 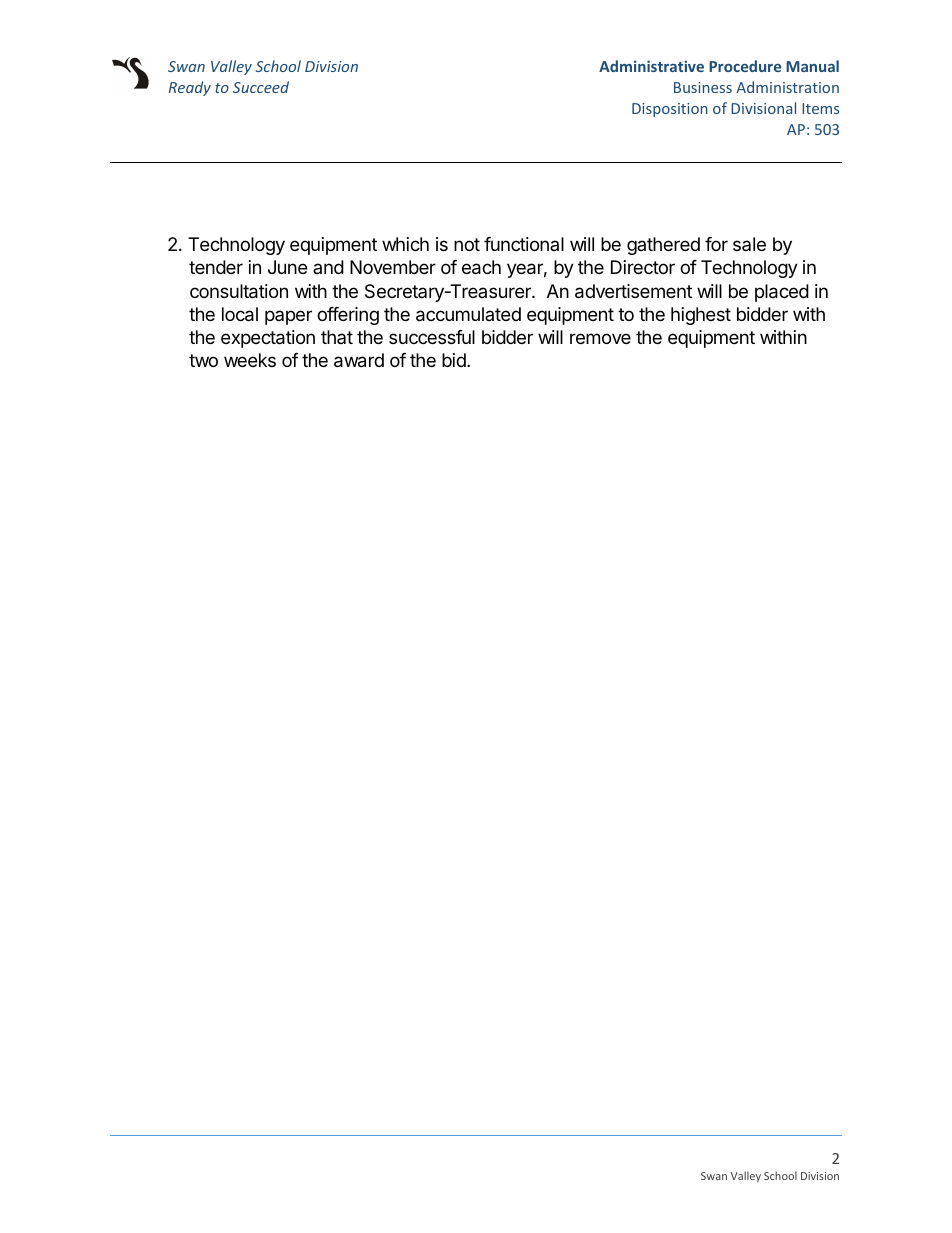 What do you see at coordinates (468, 314) in the screenshot?
I see `accumulated` at bounding box center [468, 314].
